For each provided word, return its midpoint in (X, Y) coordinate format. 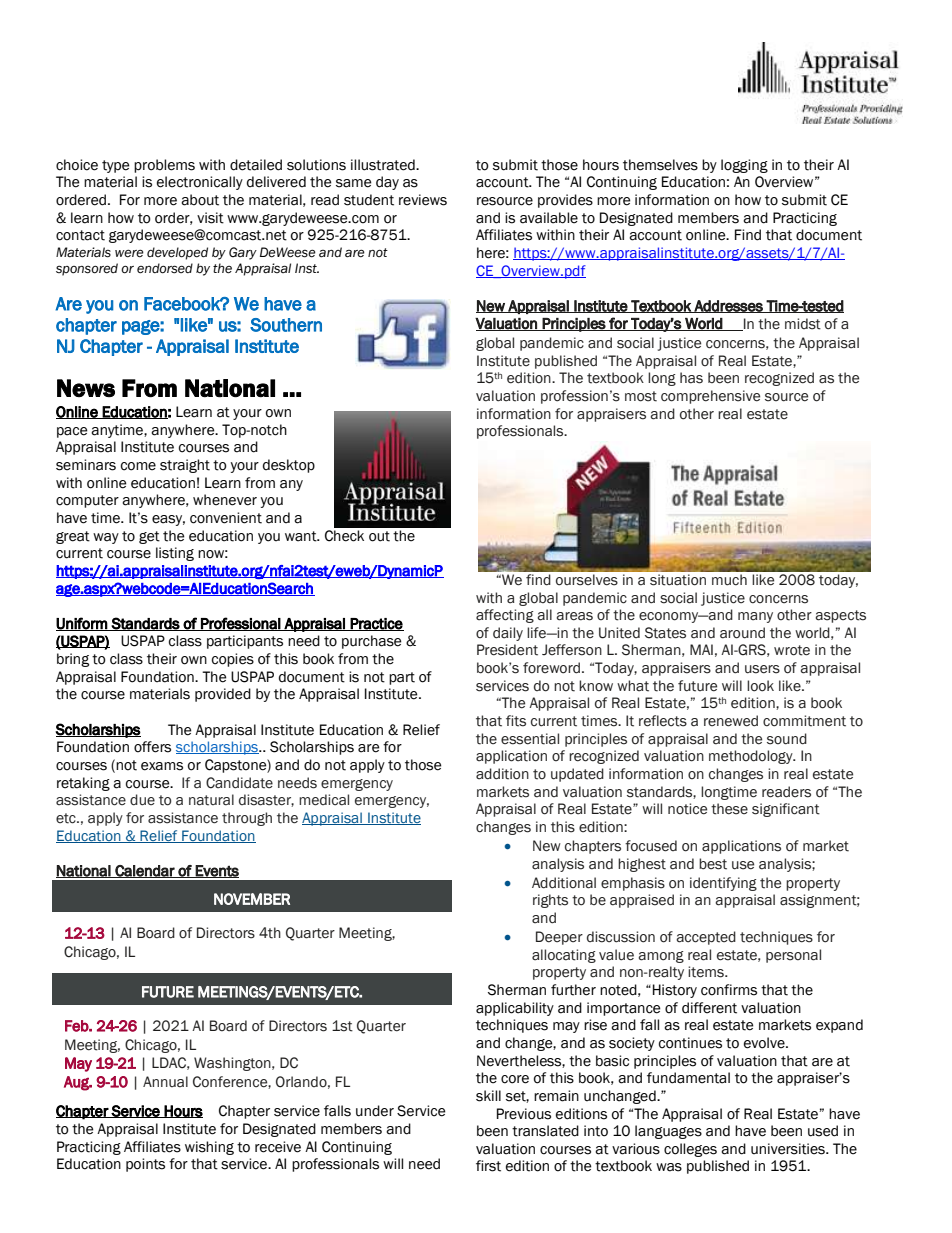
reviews (423, 200)
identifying (723, 884)
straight (185, 466)
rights (550, 901)
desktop (289, 466)
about (200, 200)
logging (744, 166)
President (507, 650)
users (762, 669)
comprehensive (710, 397)
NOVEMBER (252, 899)
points (145, 1165)
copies (233, 660)
